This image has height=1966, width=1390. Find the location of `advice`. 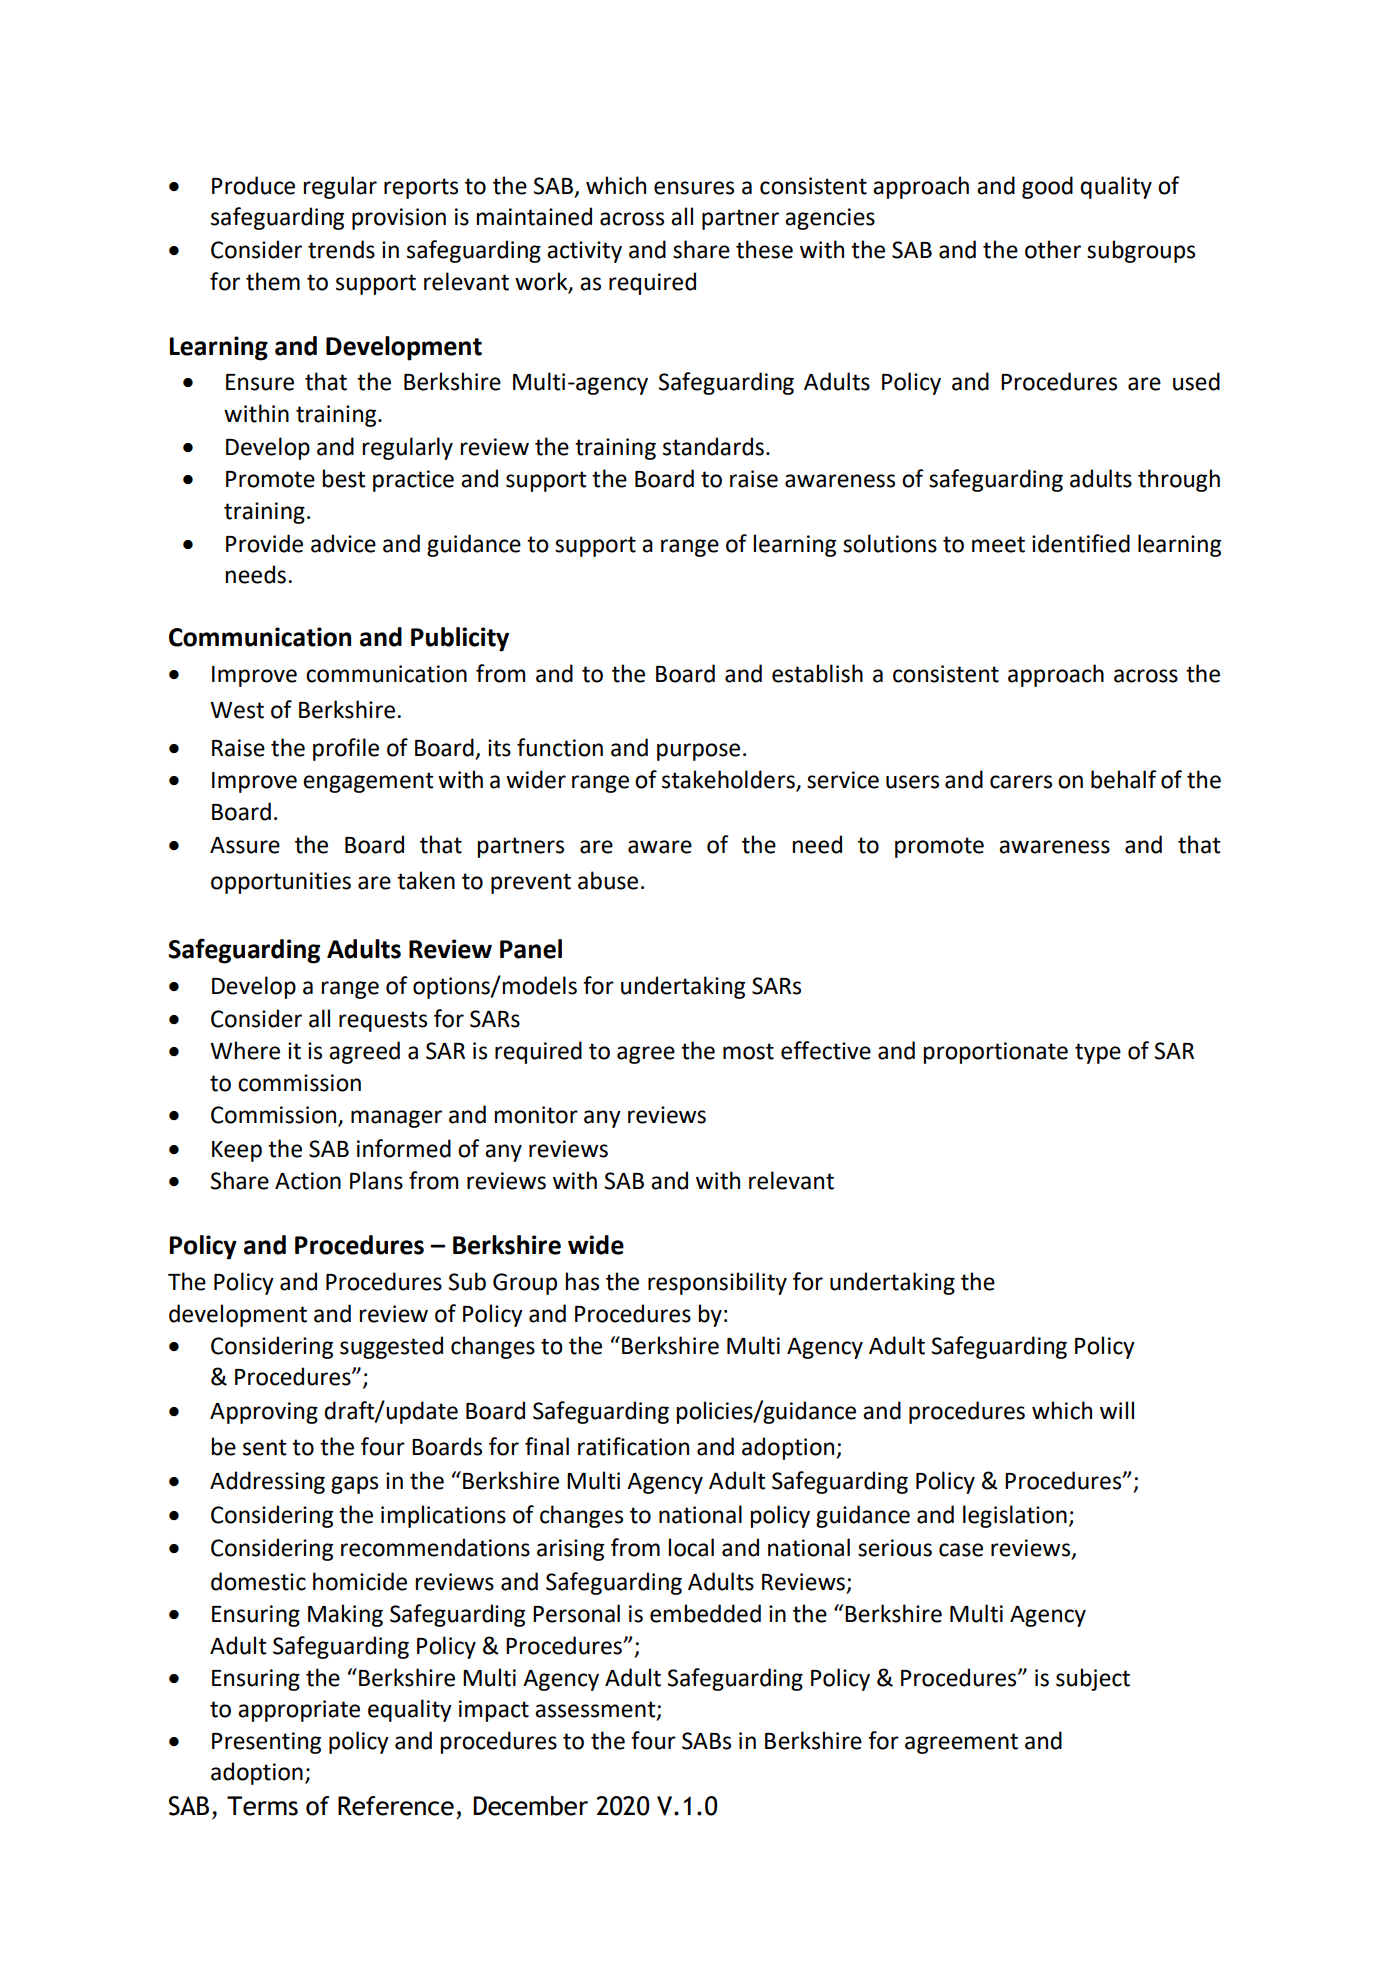

advice is located at coordinates (343, 543).
